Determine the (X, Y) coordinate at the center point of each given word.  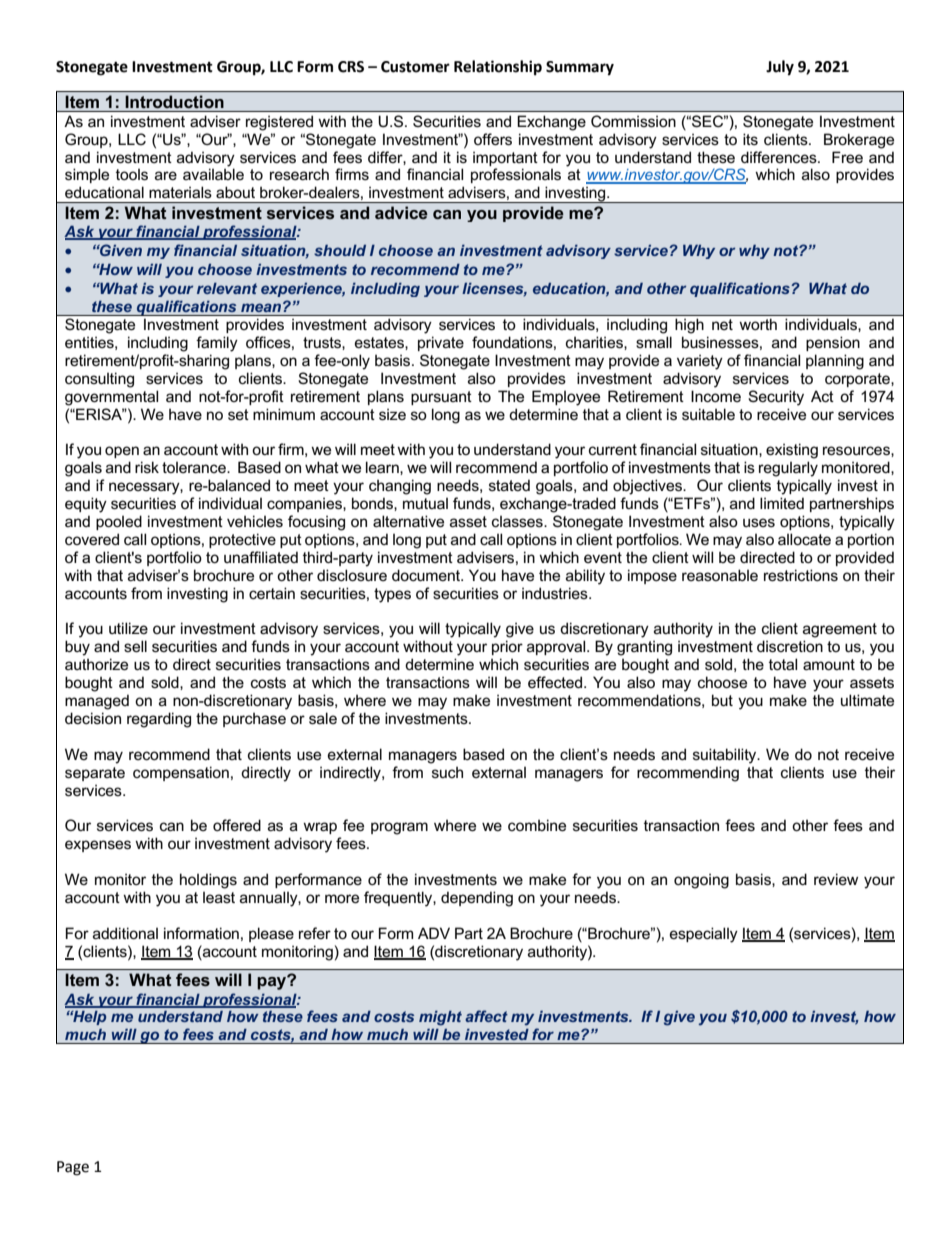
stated (509, 485)
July (780, 68)
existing (792, 451)
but (722, 700)
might (440, 1018)
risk (147, 467)
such (447, 772)
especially (704, 935)
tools (132, 174)
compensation (181, 773)
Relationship (498, 68)
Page (73, 1168)
